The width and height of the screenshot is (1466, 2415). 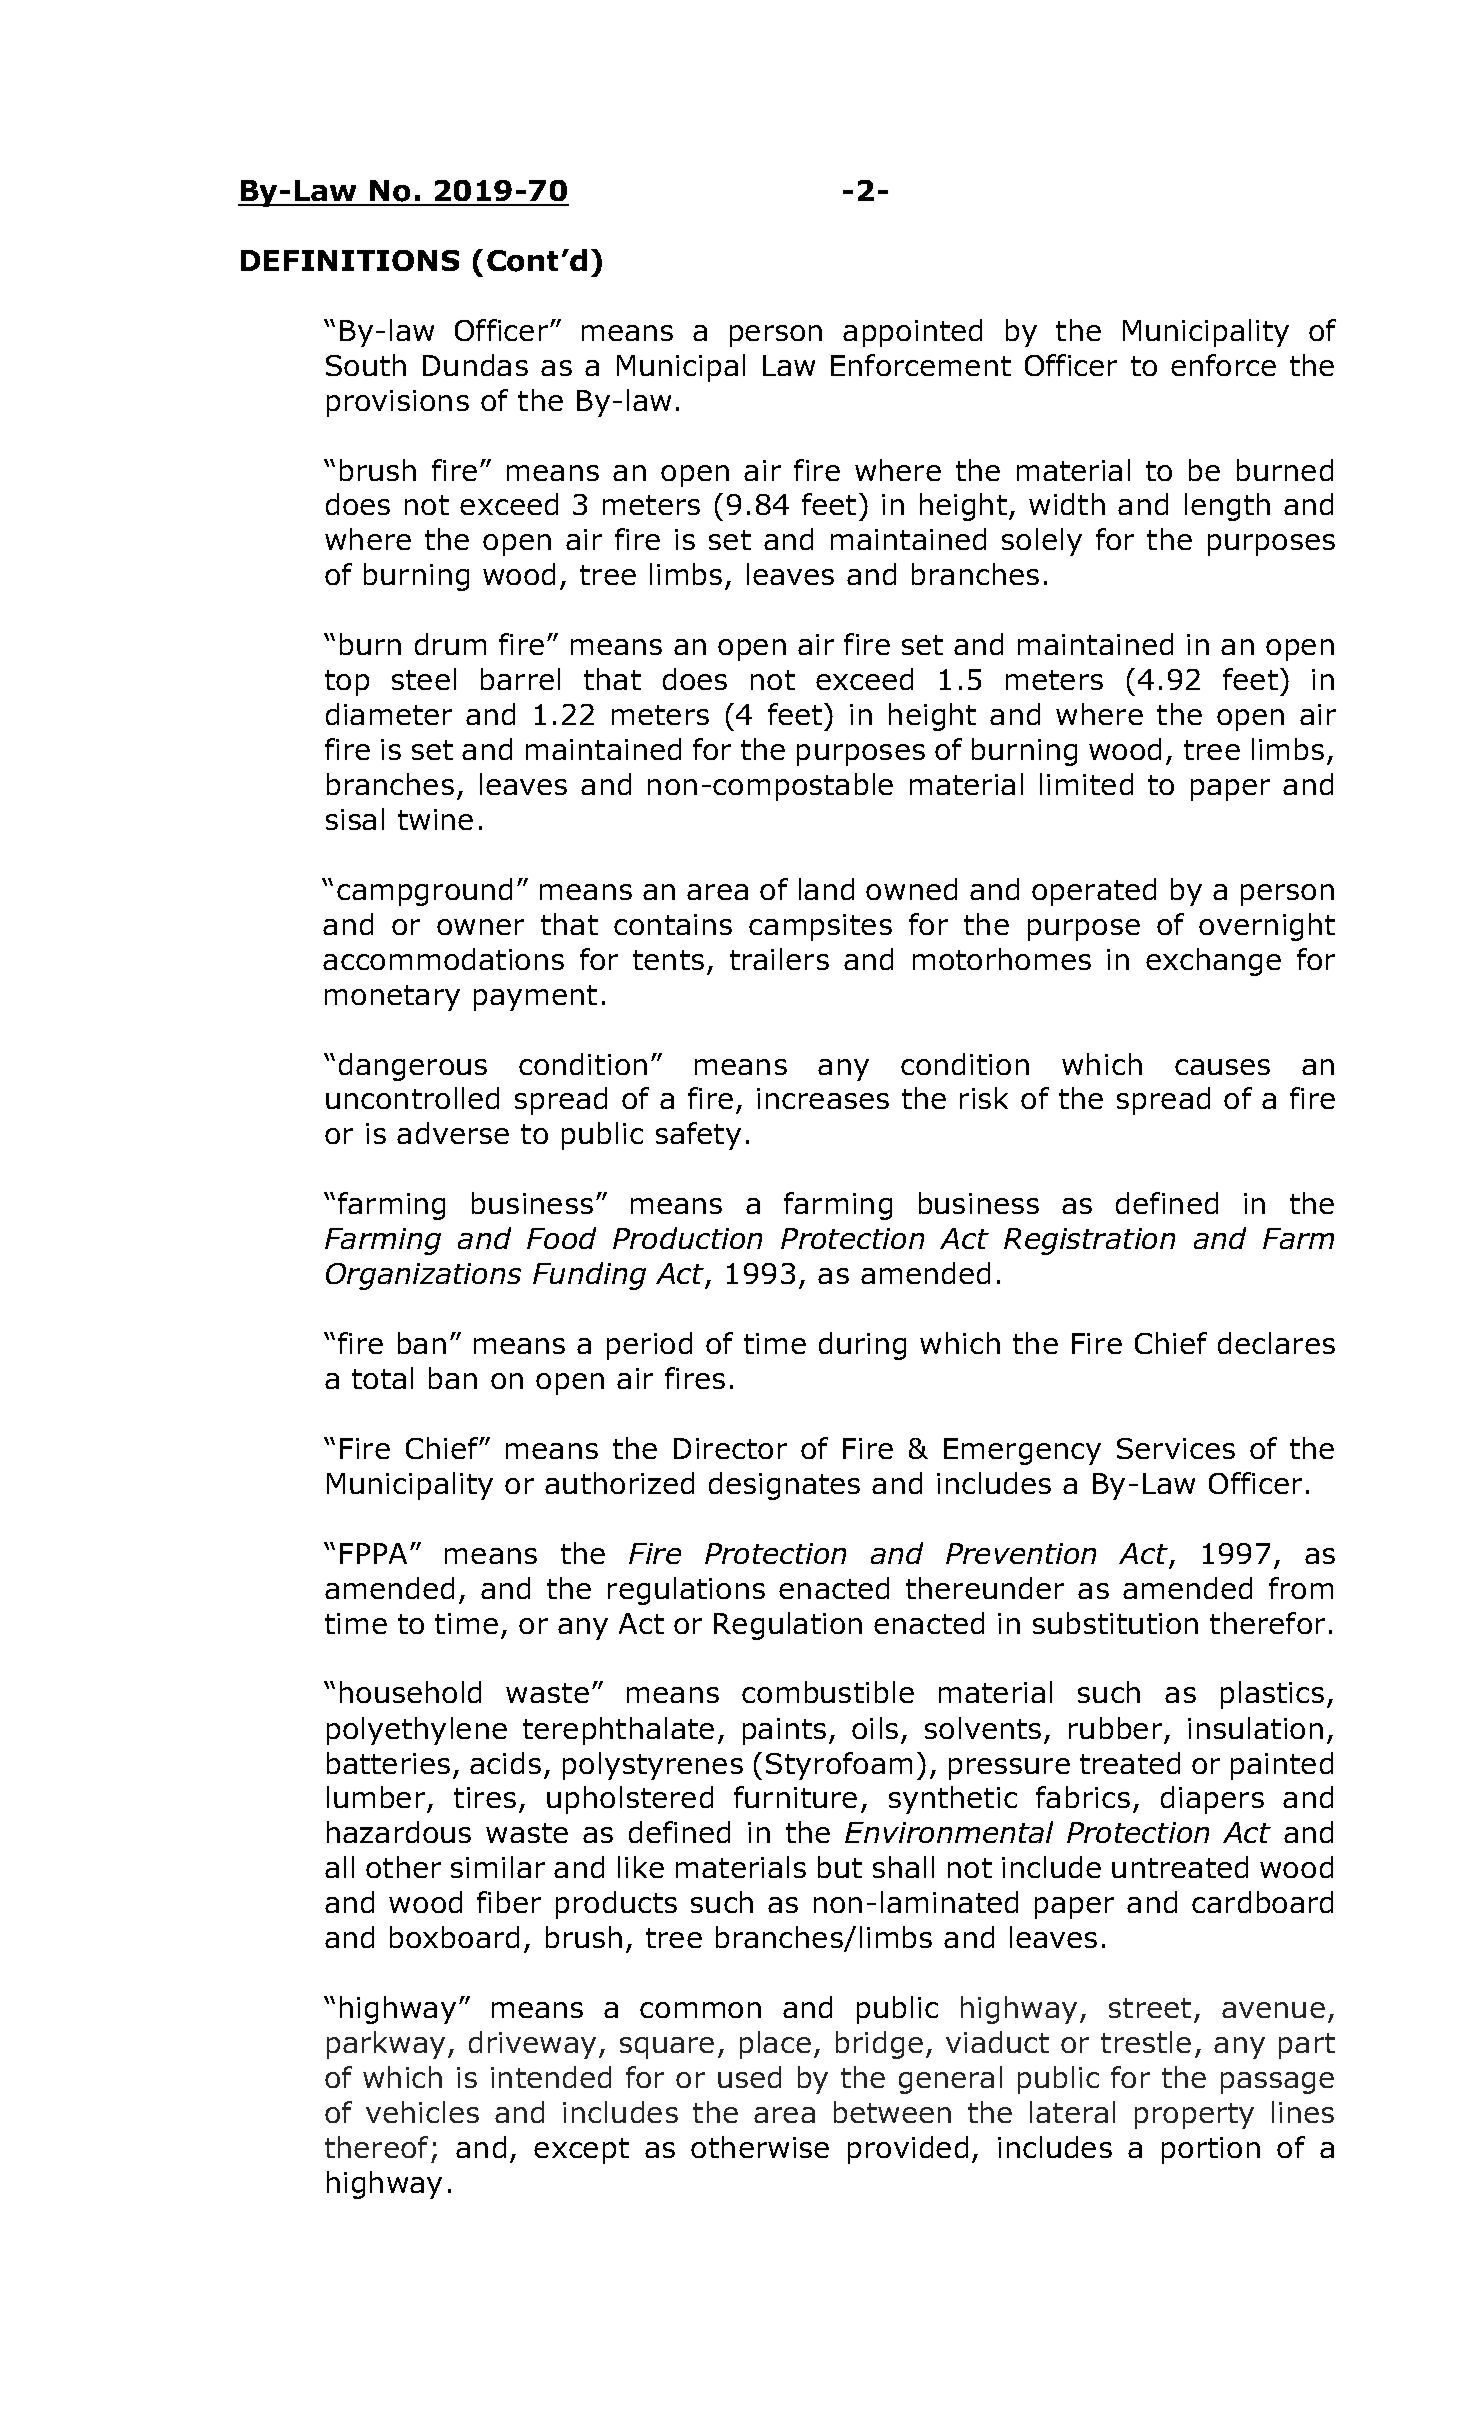 I want to click on campsites, so click(x=820, y=927).
